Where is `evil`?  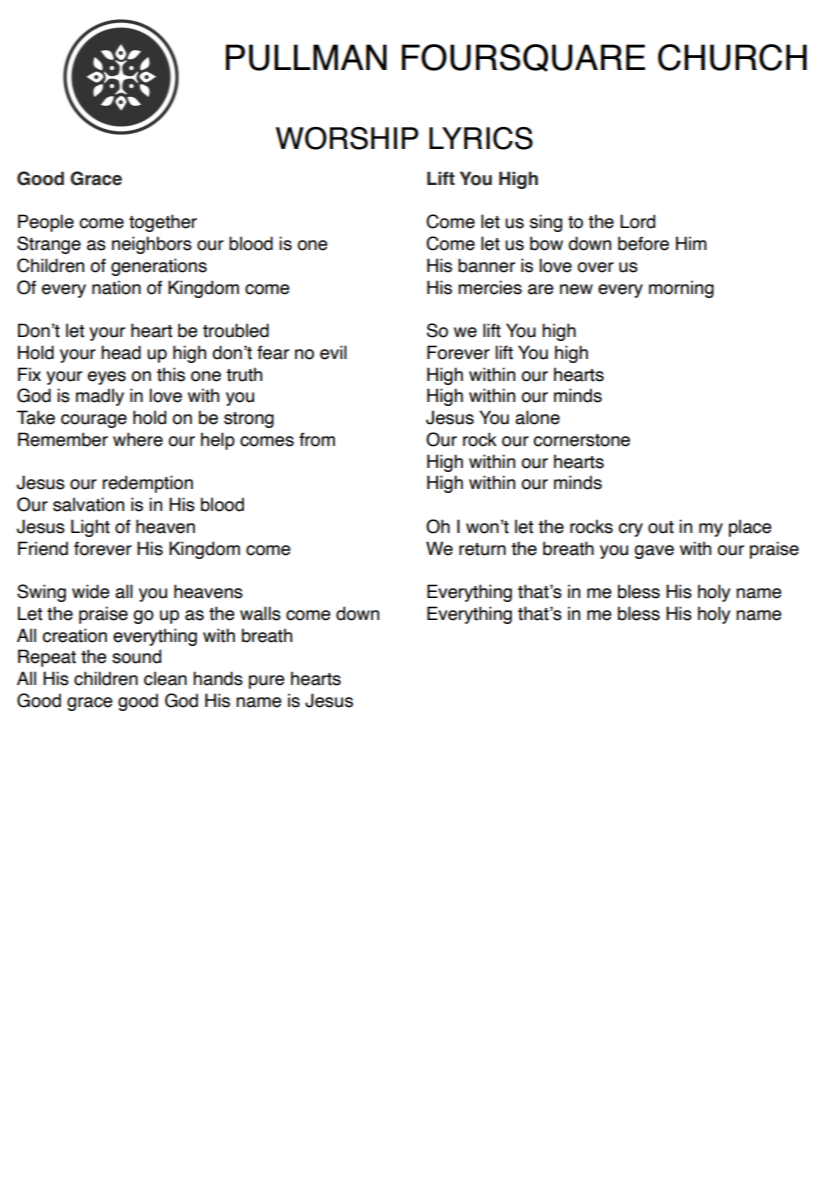
evil is located at coordinates (333, 352).
